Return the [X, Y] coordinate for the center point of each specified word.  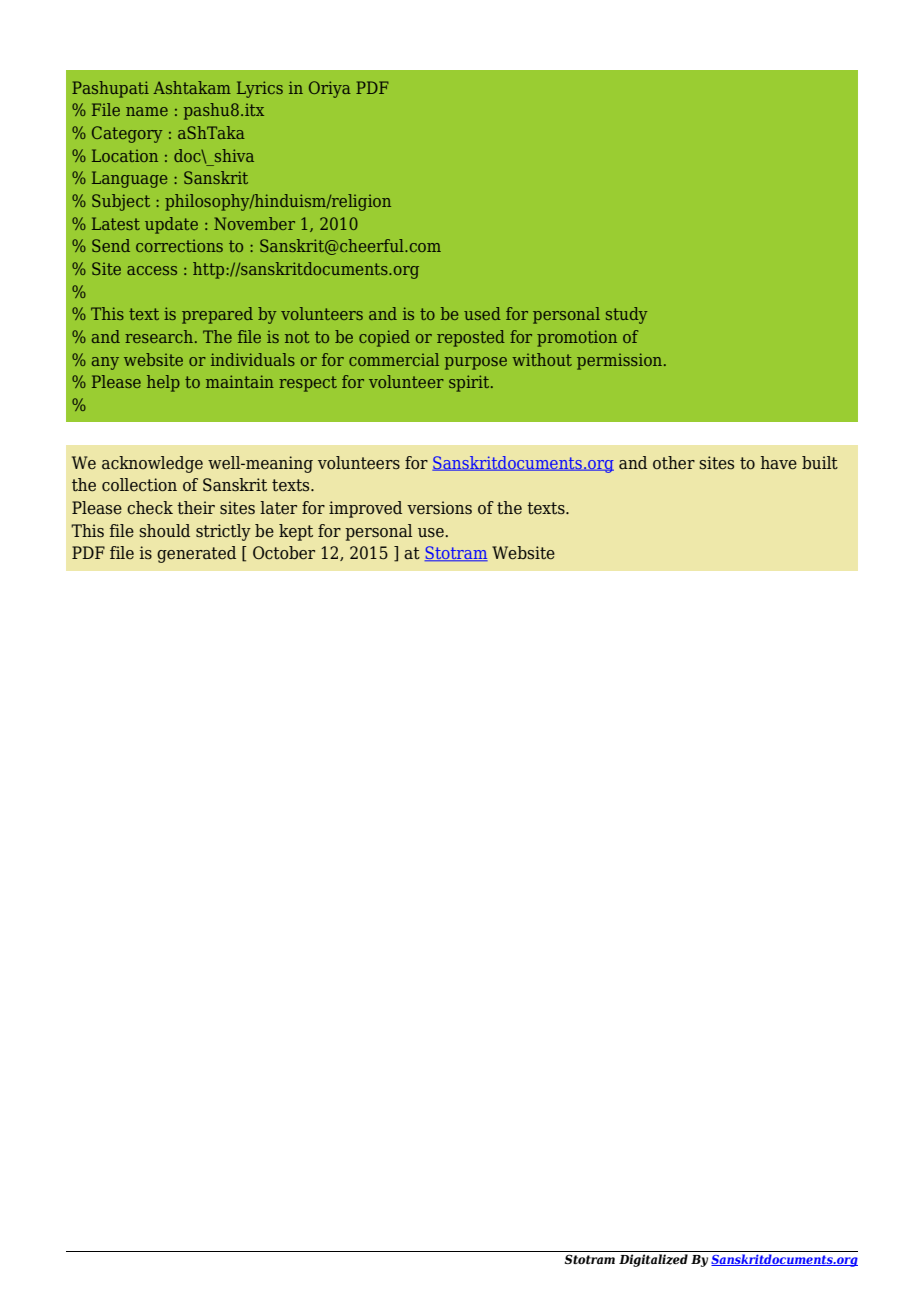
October [284, 553]
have [779, 463]
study [626, 315]
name [147, 111]
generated [196, 554]
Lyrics [260, 89]
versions [439, 508]
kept [296, 532]
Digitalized [653, 1260]
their [196, 507]
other [674, 463]
